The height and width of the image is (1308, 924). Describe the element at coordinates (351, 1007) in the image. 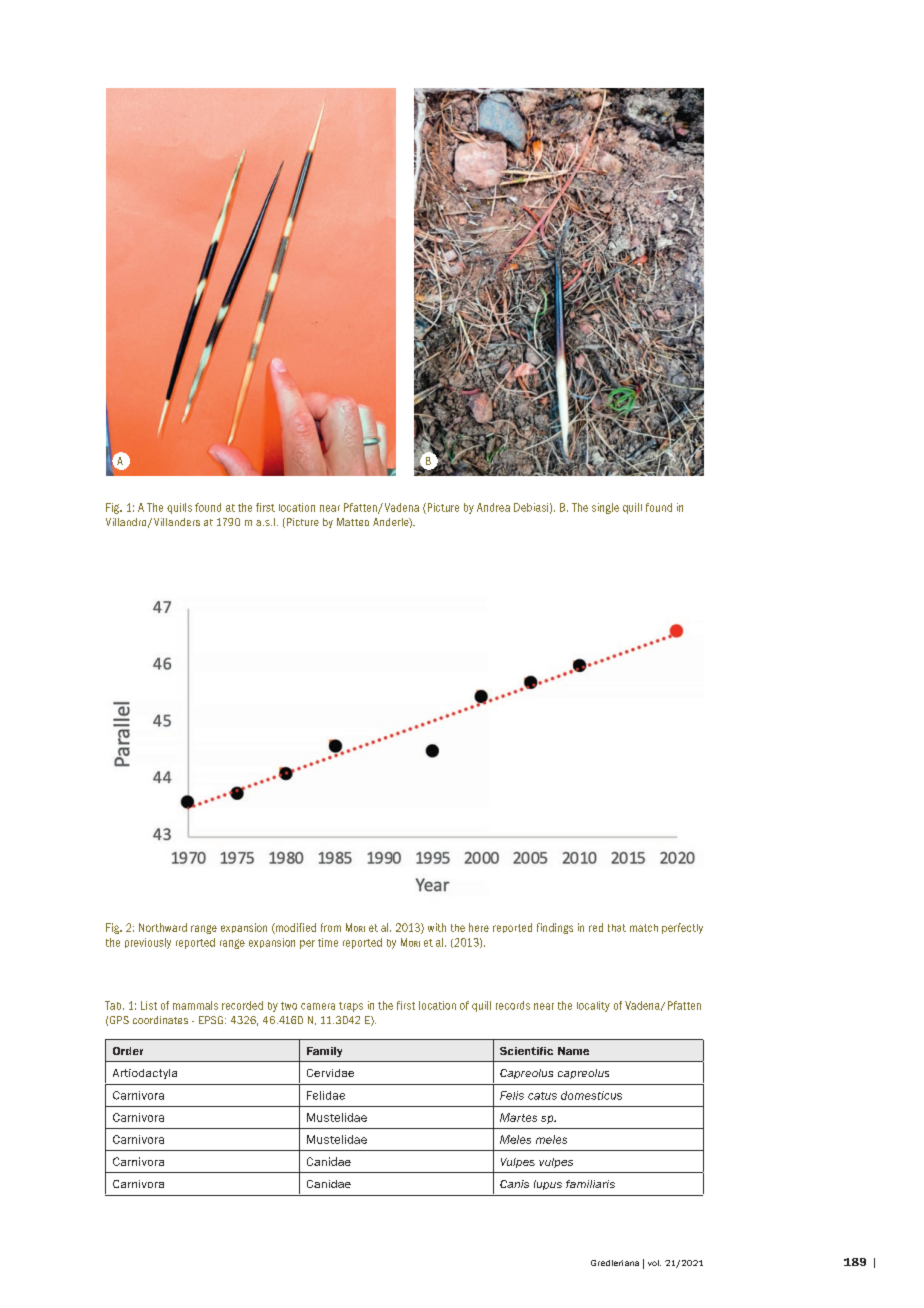

I see `traps` at that location.
